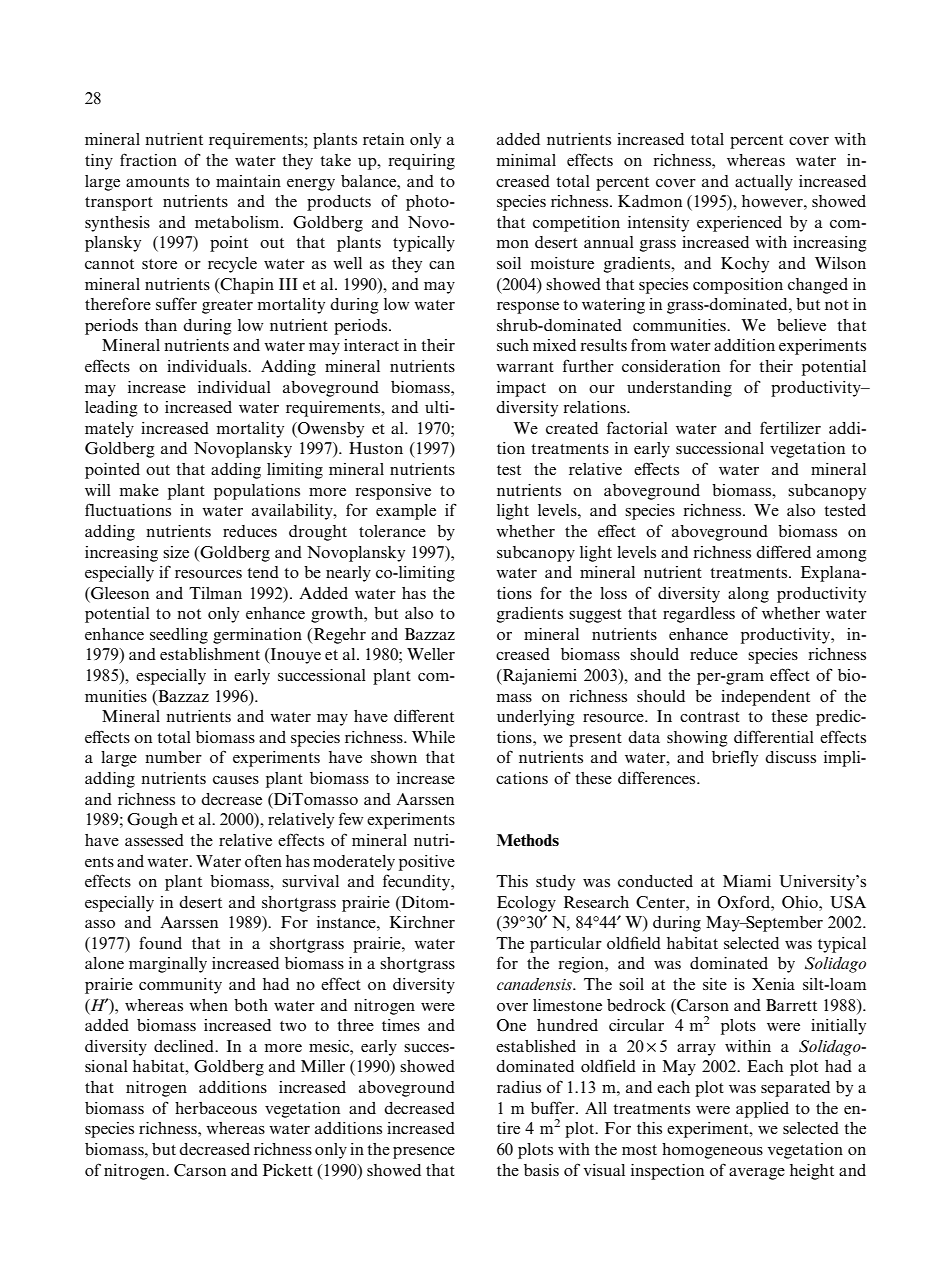  Describe the element at coordinates (157, 182) in the screenshot. I see `amounts` at that location.
